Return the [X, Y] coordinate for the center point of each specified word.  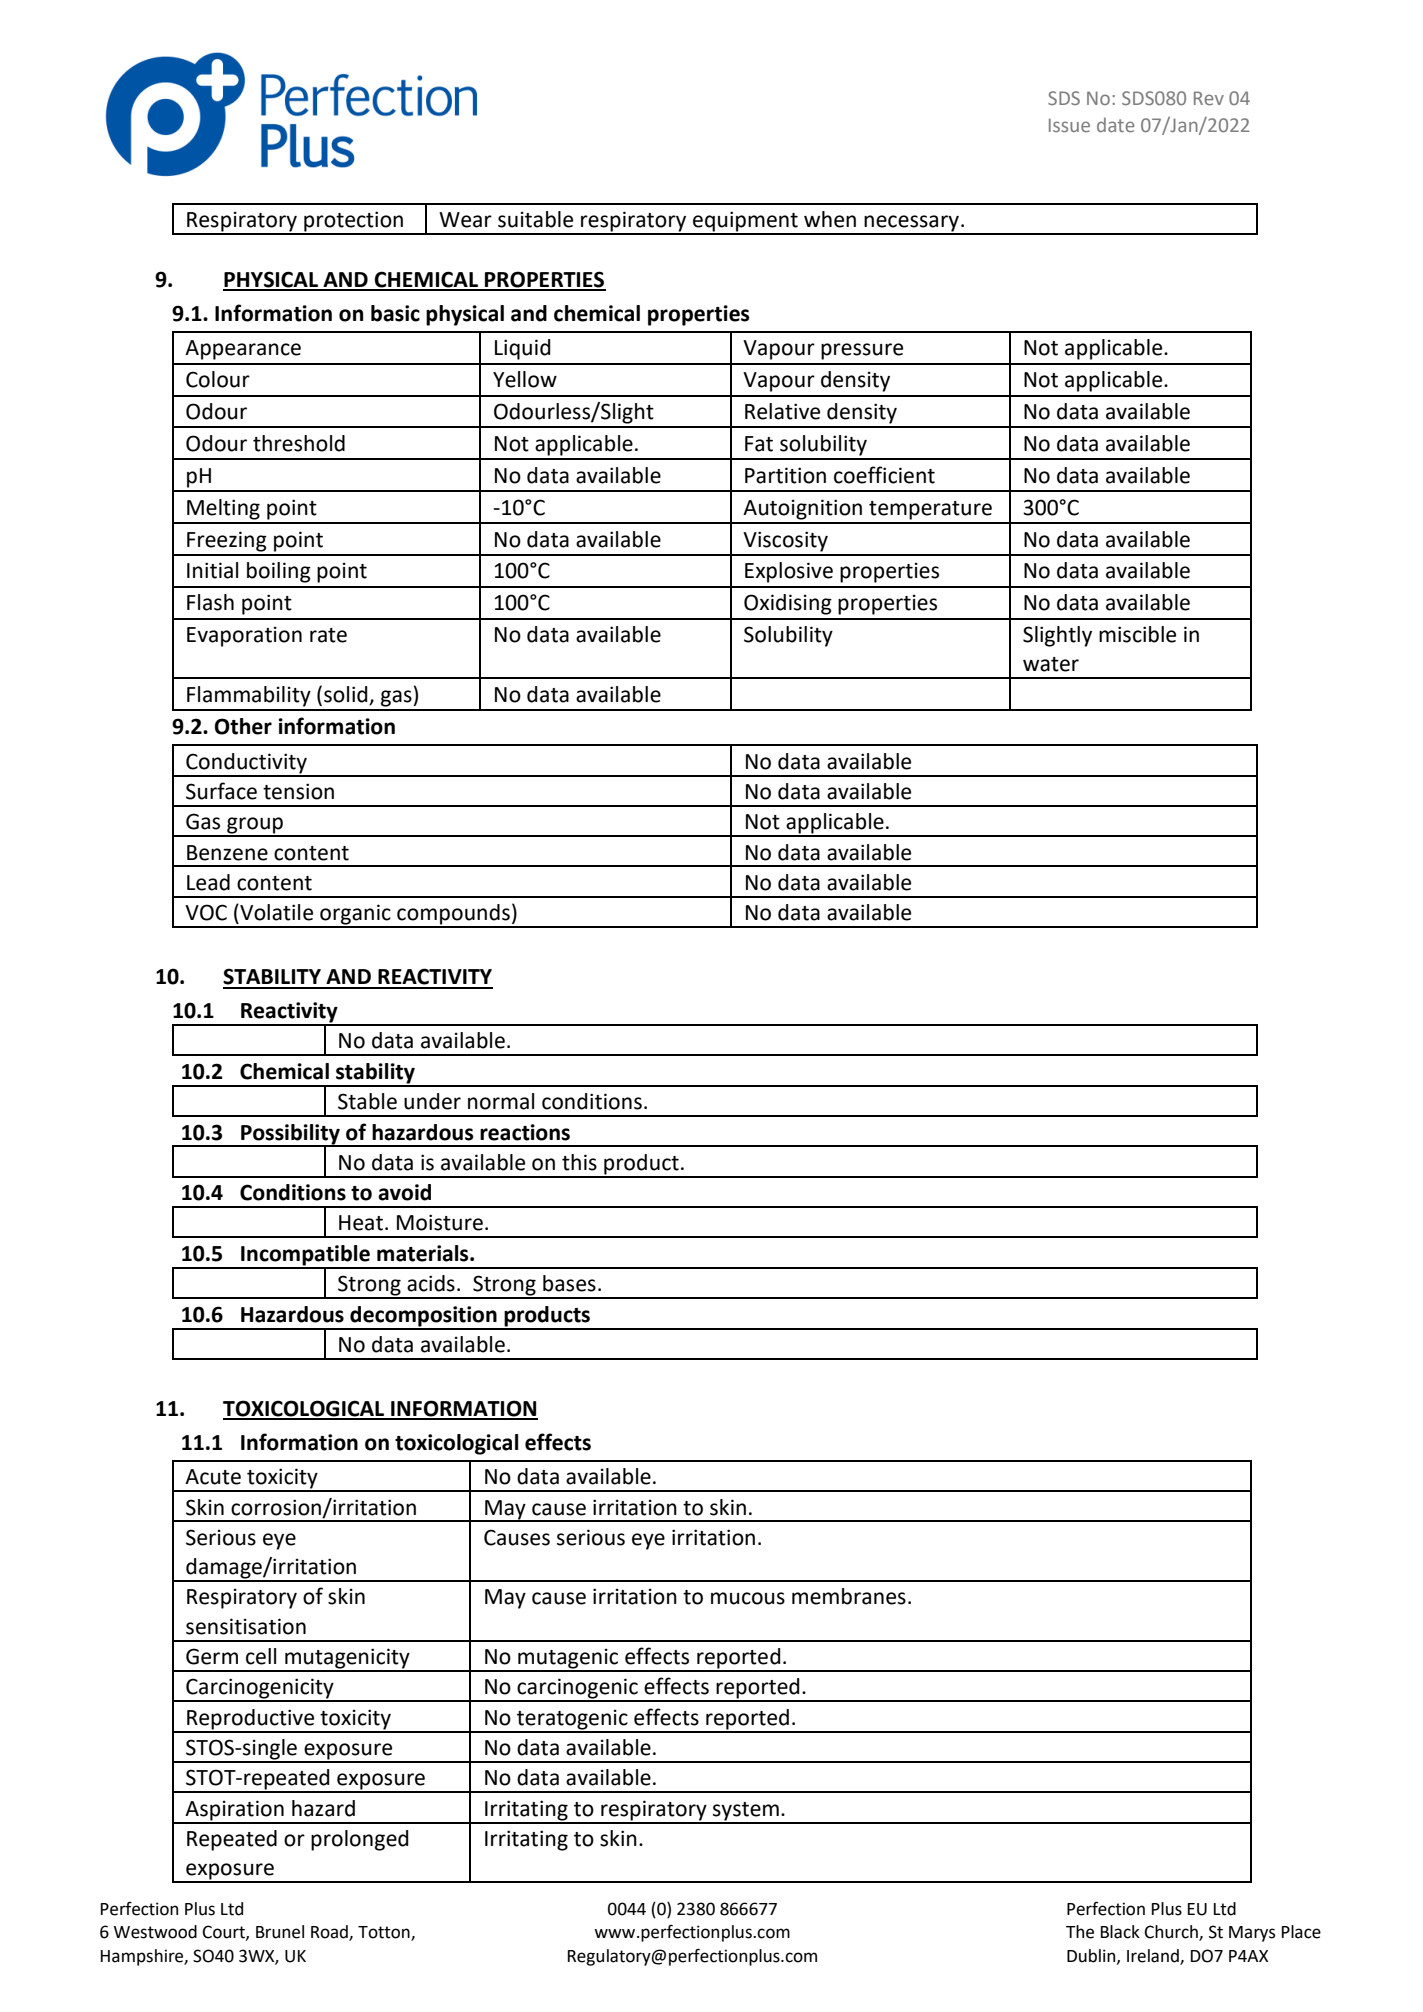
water [1051, 664]
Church [1172, 1933]
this [579, 1162]
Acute [213, 1477]
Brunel [280, 1932]
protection [354, 222]
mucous [748, 1598]
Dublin [1092, 1956]
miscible [1137, 634]
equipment [745, 222]
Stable [367, 1101]
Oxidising [788, 604]
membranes [849, 1596]
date [1115, 124]
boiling [279, 572]
